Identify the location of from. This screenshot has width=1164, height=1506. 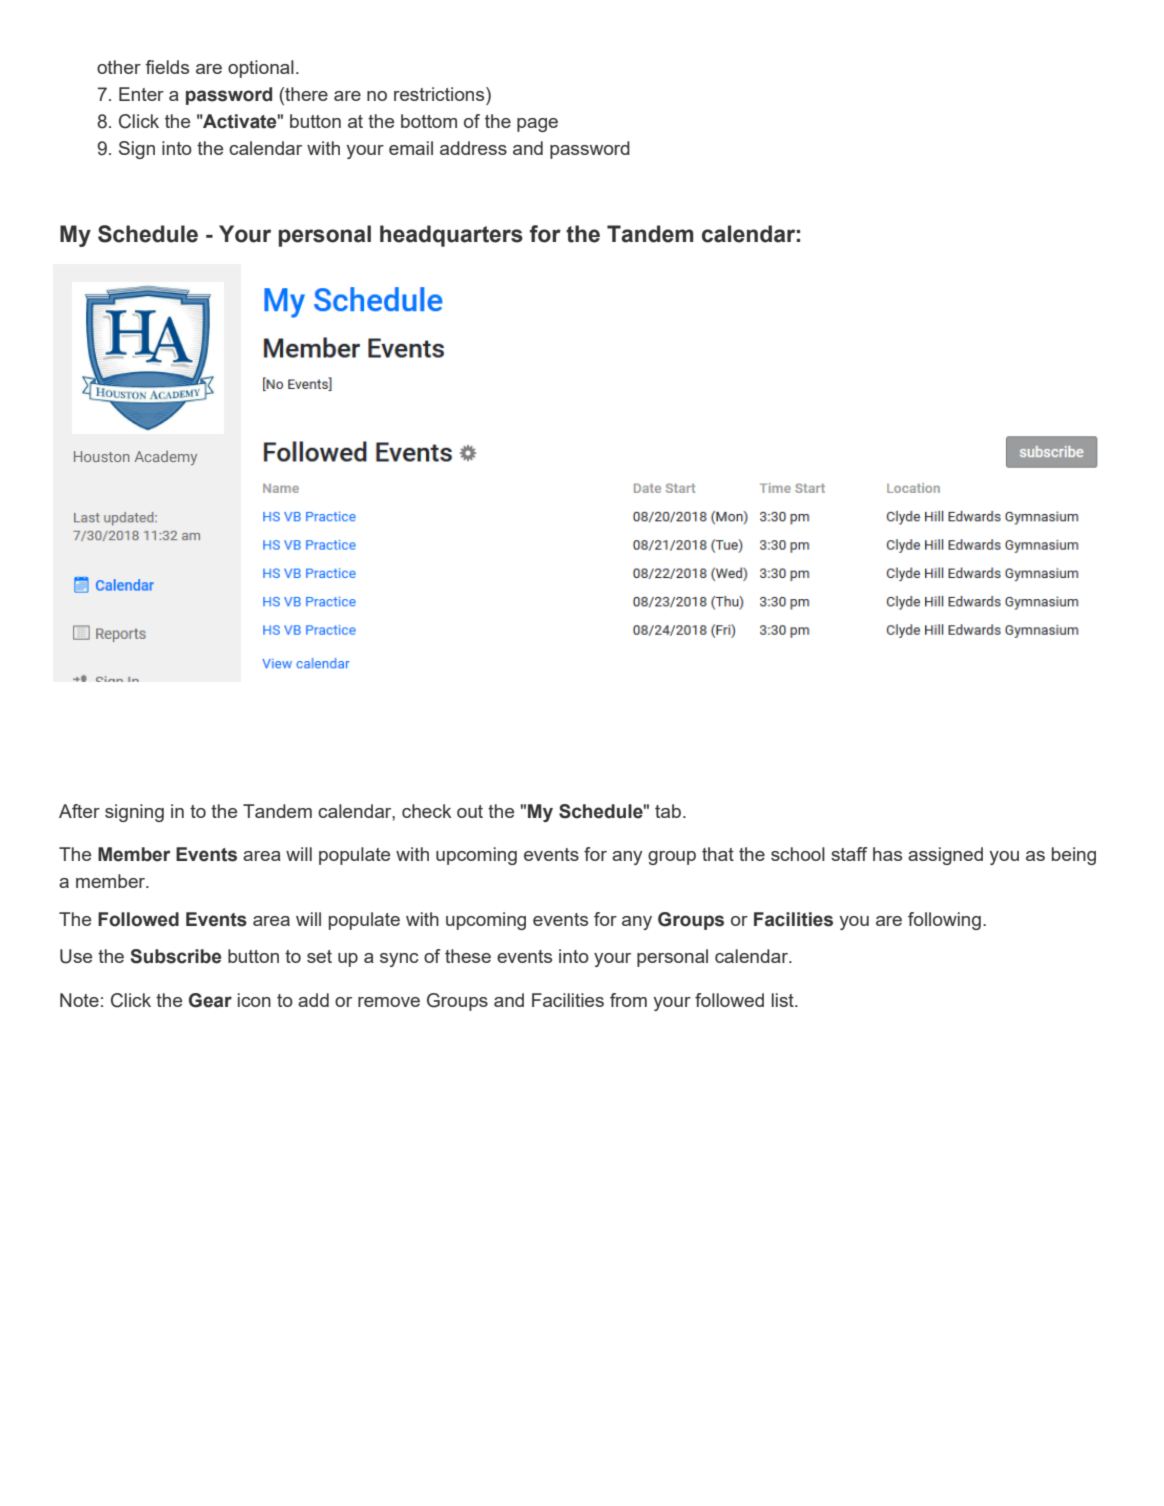
(628, 1000).
